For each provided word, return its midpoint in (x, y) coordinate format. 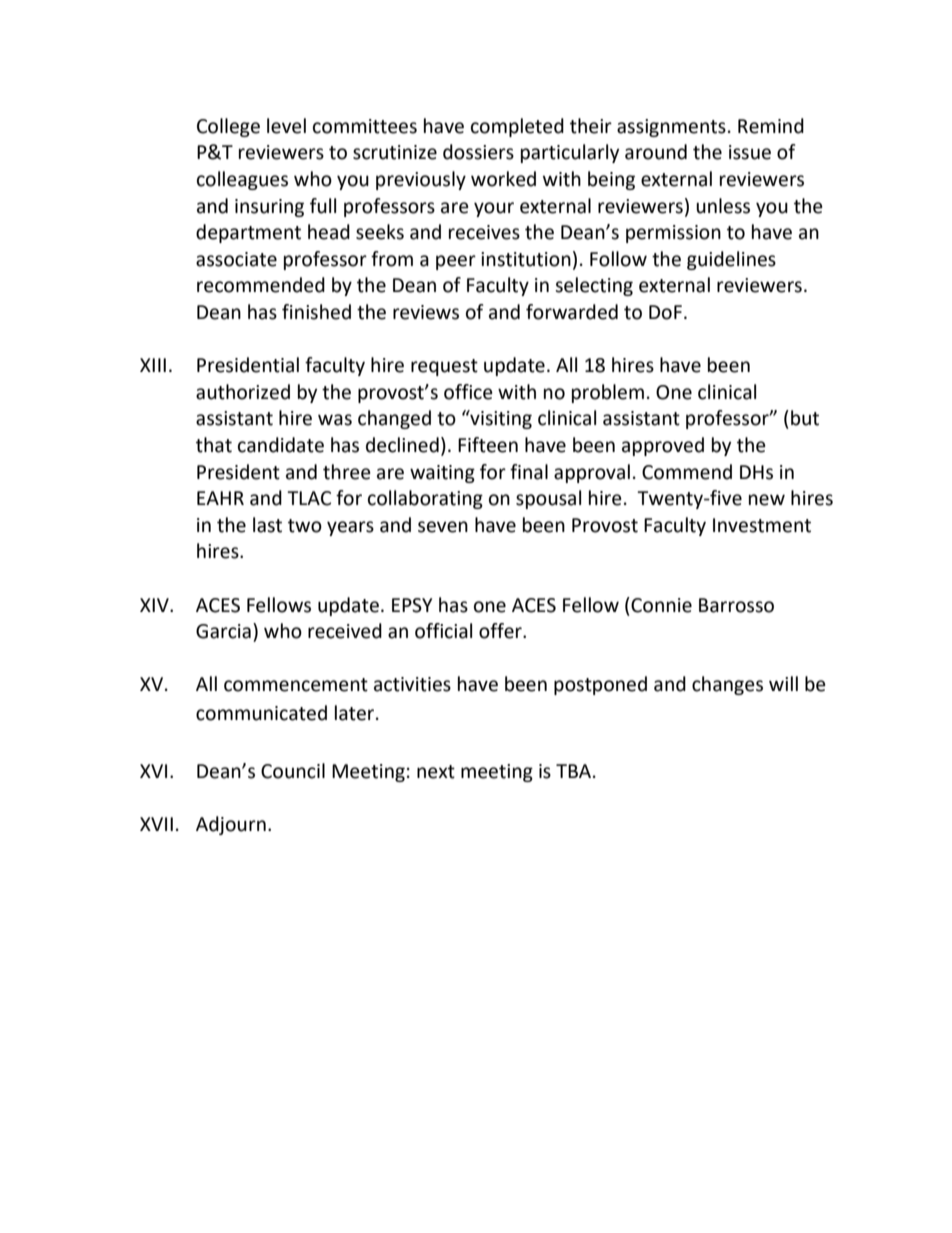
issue (750, 152)
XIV (155, 605)
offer (501, 631)
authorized (243, 392)
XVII (156, 824)
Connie (660, 605)
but (805, 418)
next (436, 772)
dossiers (478, 152)
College (228, 127)
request (444, 367)
